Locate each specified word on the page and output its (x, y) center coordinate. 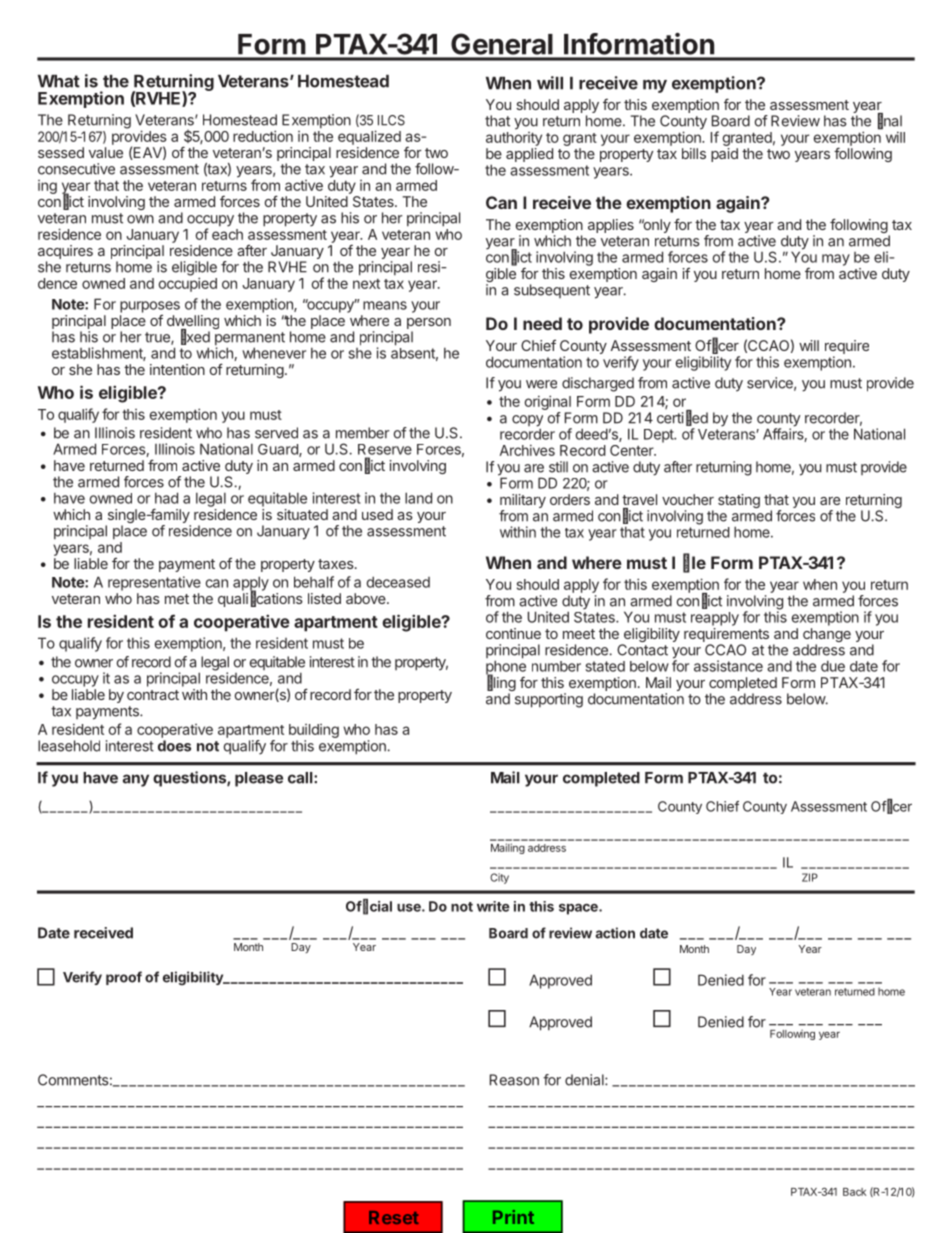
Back (854, 1192)
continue (513, 633)
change (827, 636)
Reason (514, 1080)
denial (585, 1080)
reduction (263, 136)
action (615, 933)
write (493, 906)
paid (724, 155)
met (177, 599)
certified (682, 418)
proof (124, 978)
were (541, 384)
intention (177, 369)
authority (514, 139)
